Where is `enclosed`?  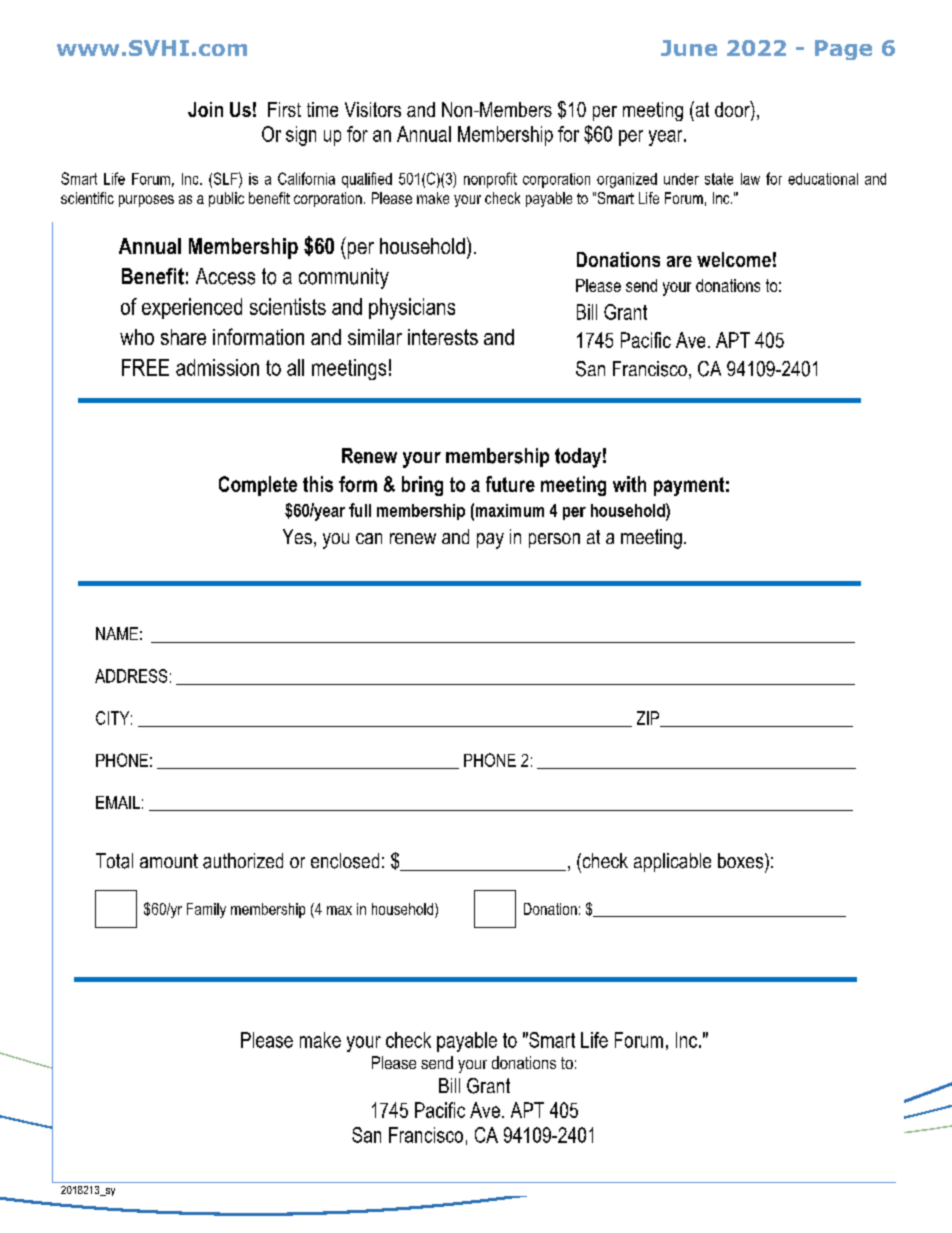 enclosed is located at coordinates (345, 861).
